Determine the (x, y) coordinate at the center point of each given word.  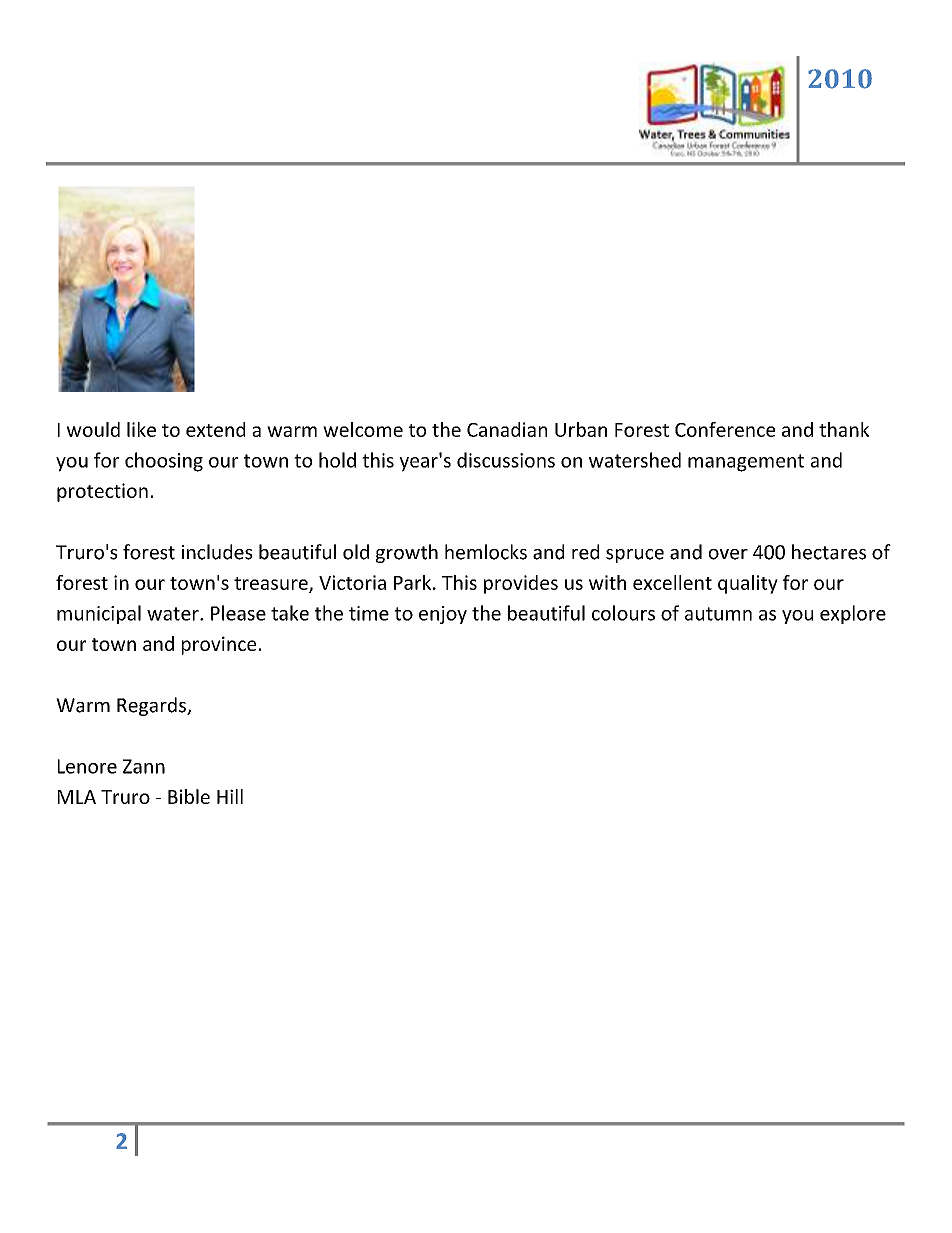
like (141, 429)
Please (238, 613)
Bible (189, 796)
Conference (725, 429)
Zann (144, 766)
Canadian (507, 429)
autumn (718, 614)
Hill (230, 796)
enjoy (443, 615)
